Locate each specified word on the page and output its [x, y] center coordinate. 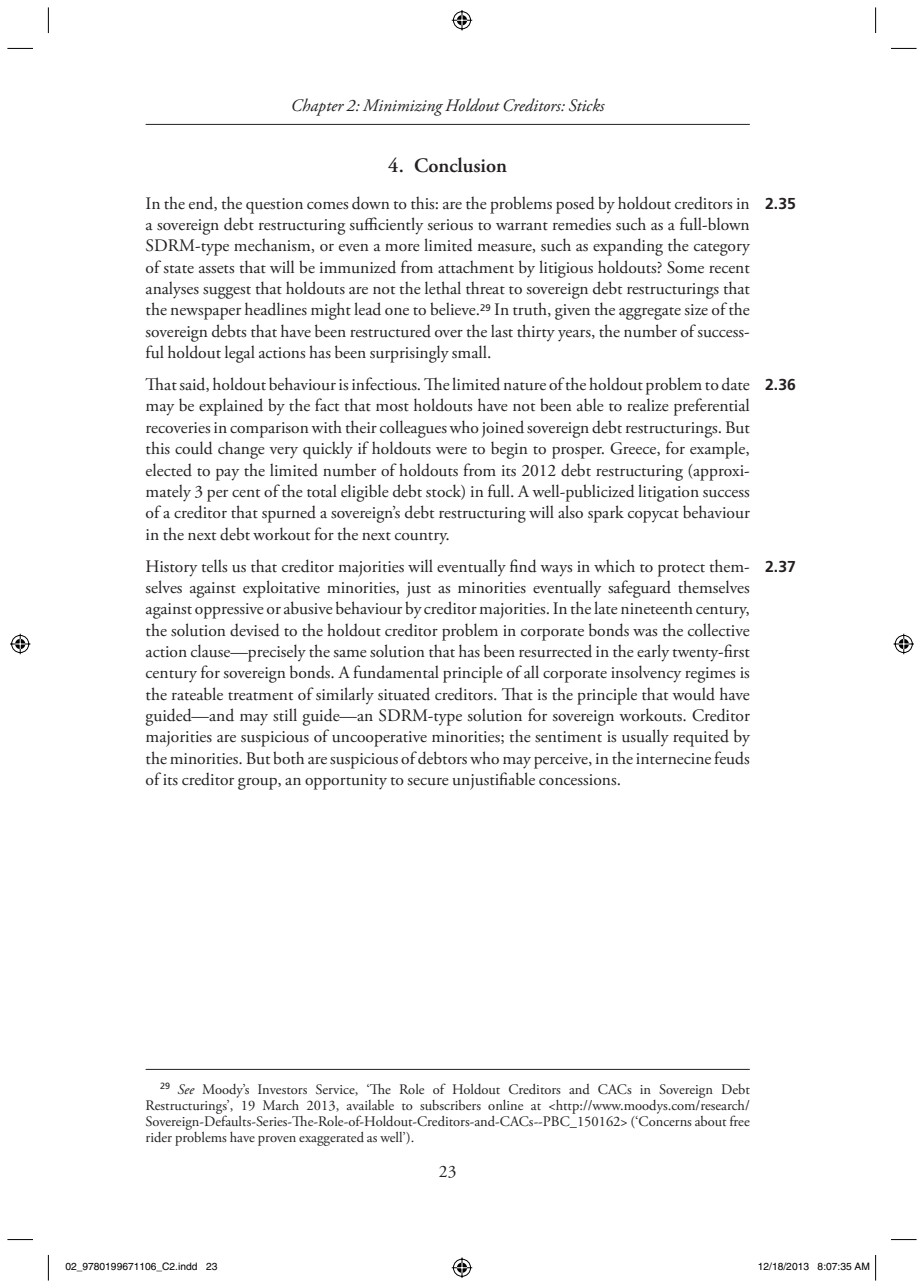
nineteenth [657, 608]
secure [428, 782]
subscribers [450, 1105]
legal [240, 354]
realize [648, 405]
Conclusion [460, 165]
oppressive [229, 611]
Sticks [587, 105]
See [186, 1089]
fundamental [396, 672]
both [288, 758]
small [470, 352]
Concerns [664, 1121]
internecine [673, 759]
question [274, 206]
